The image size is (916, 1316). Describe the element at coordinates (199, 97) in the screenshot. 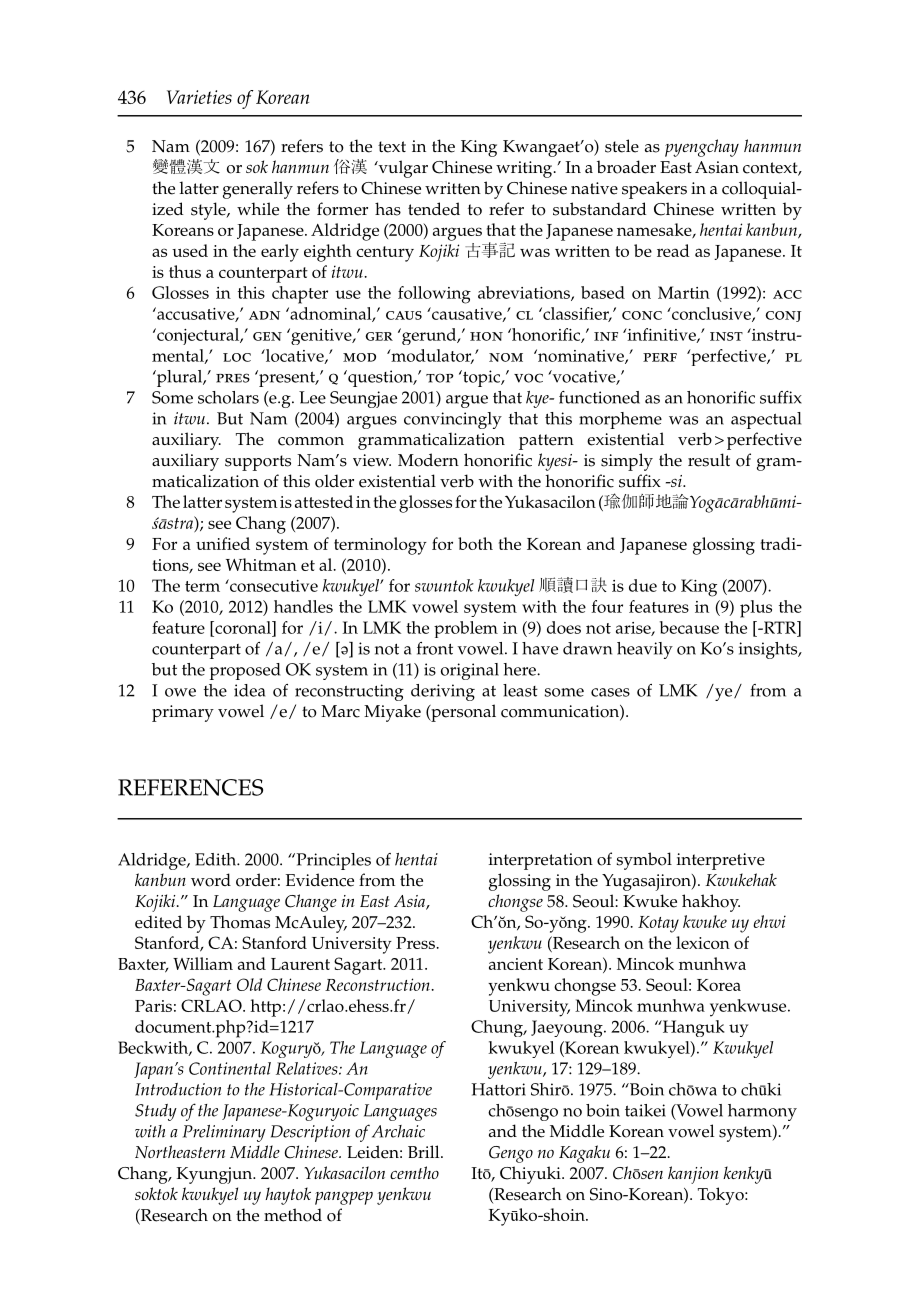

I see `Varieties` at that location.
